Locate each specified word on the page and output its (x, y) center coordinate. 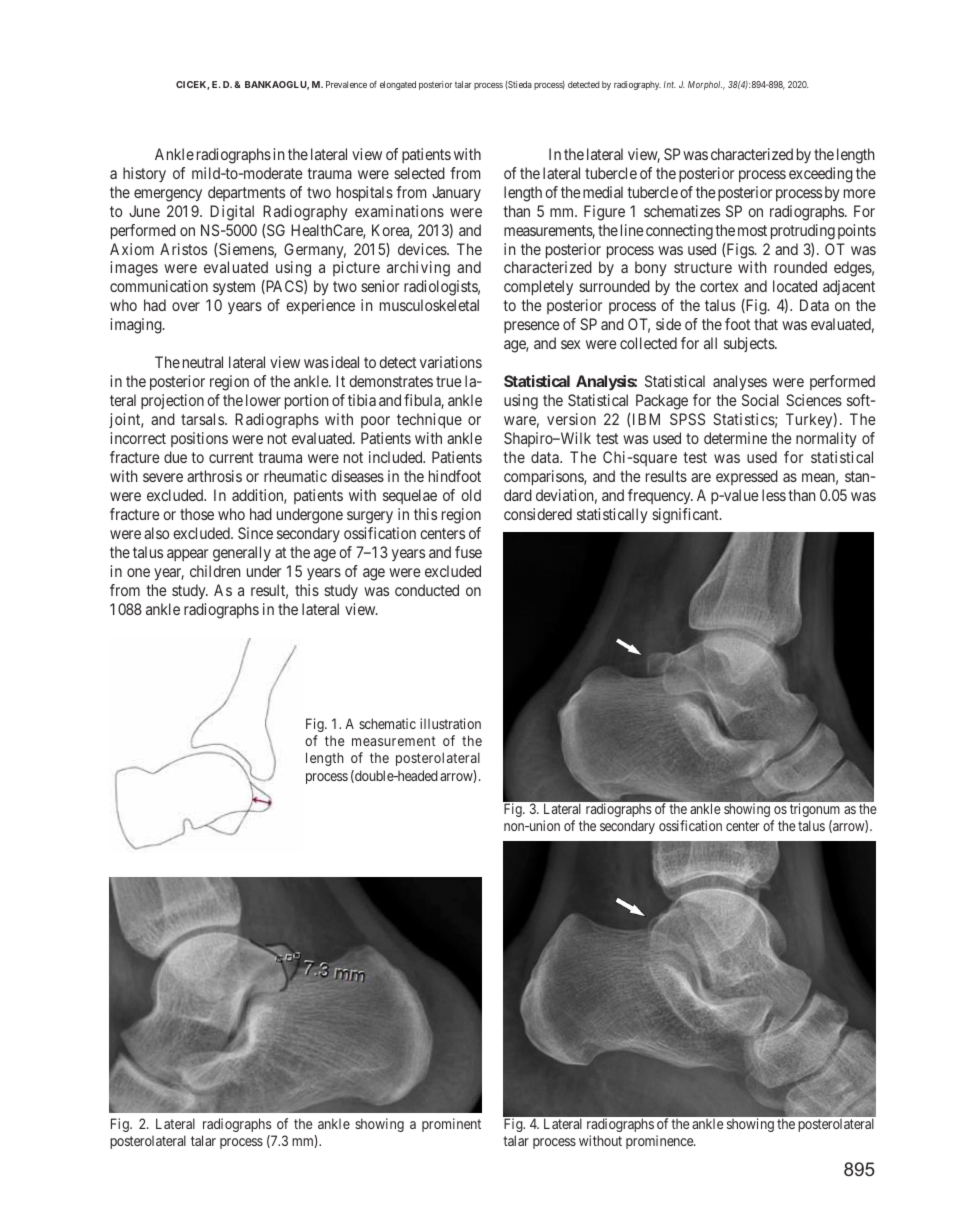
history (144, 174)
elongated (398, 85)
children (215, 571)
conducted (427, 590)
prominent (451, 1125)
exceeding (821, 175)
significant (686, 516)
